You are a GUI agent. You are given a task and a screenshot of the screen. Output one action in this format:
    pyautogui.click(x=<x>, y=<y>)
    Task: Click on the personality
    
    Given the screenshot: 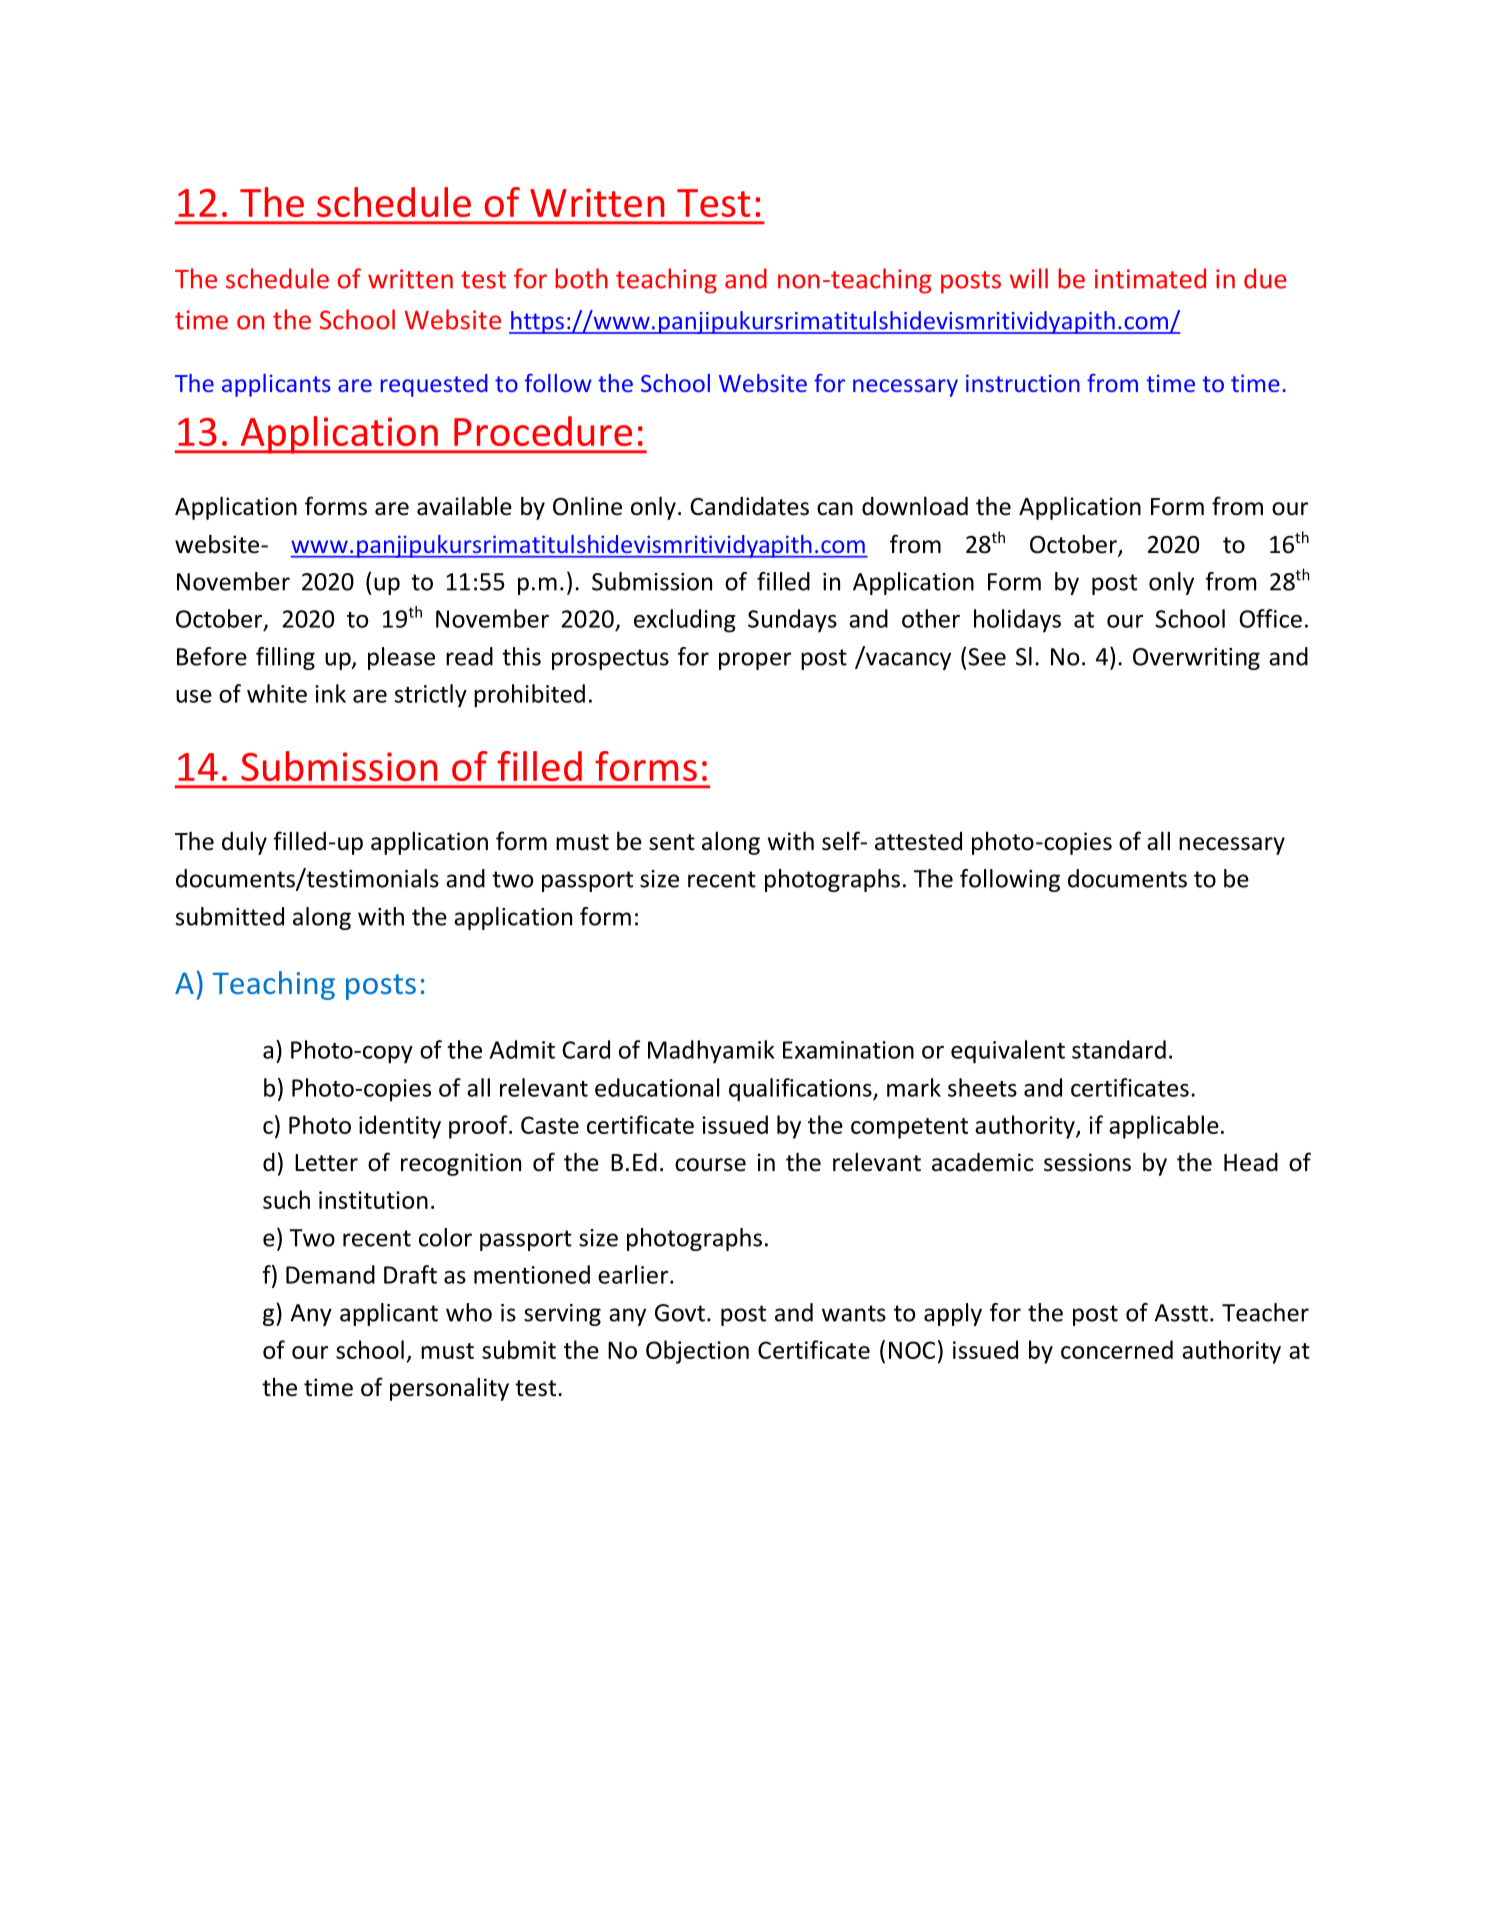 What is the action you would take?
    pyautogui.click(x=449, y=1389)
